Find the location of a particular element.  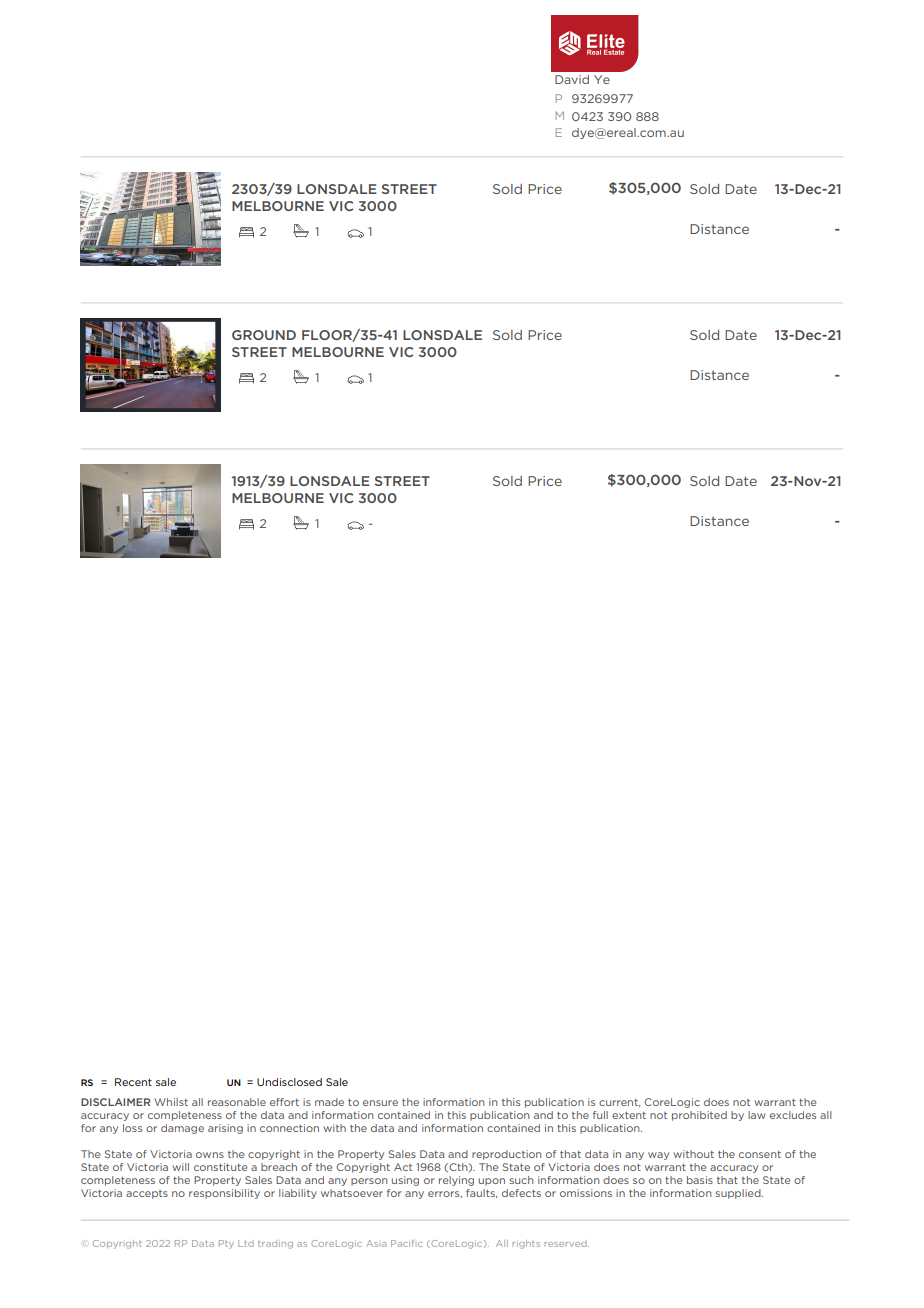

ensure is located at coordinates (380, 1103).
